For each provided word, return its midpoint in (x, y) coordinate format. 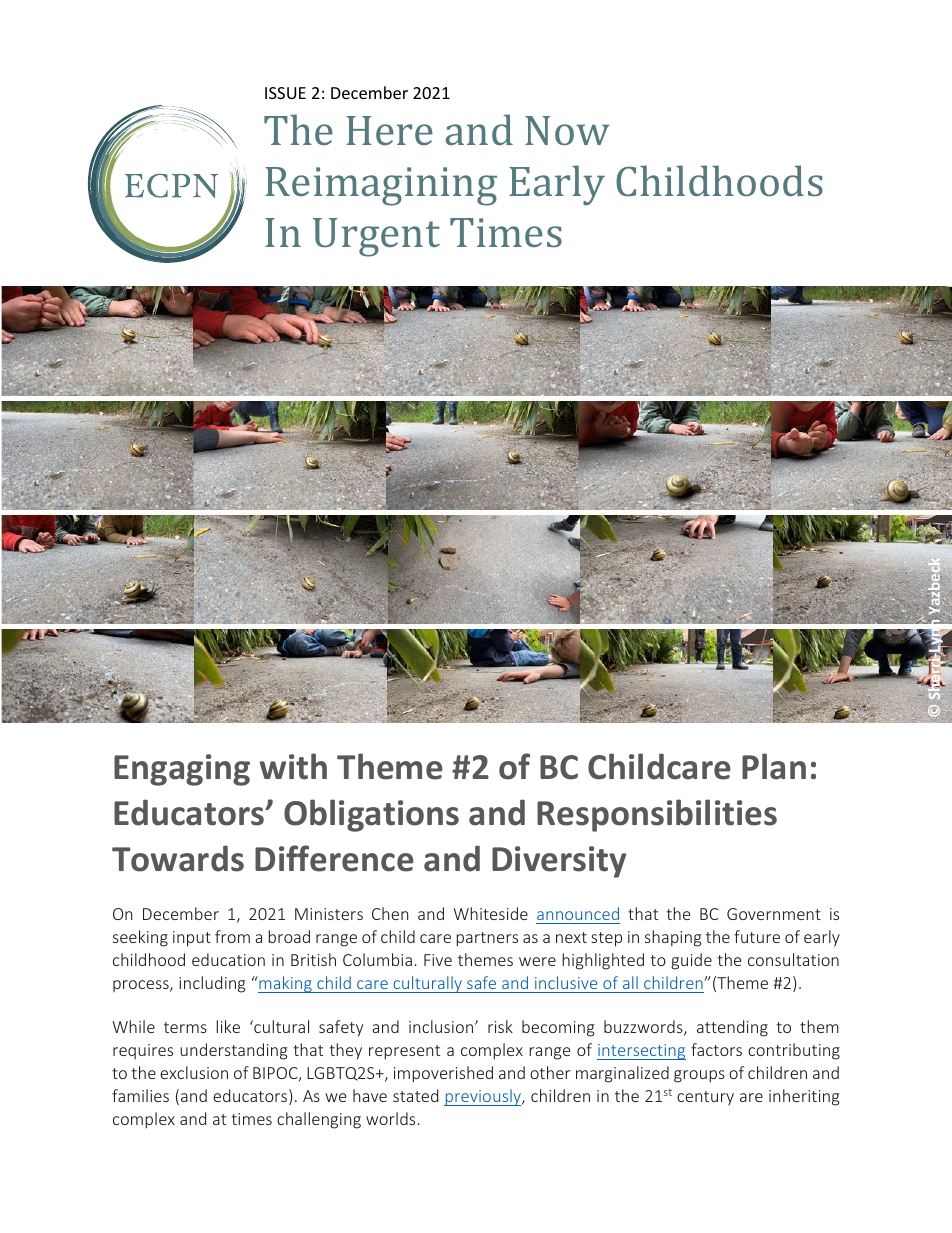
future (757, 936)
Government (774, 914)
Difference (334, 858)
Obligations (371, 815)
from (232, 936)
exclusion (194, 1072)
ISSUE (285, 93)
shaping (673, 938)
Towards (178, 858)
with (293, 766)
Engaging (182, 770)
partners (487, 939)
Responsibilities (657, 815)
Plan (774, 766)
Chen (390, 913)
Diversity (559, 862)
